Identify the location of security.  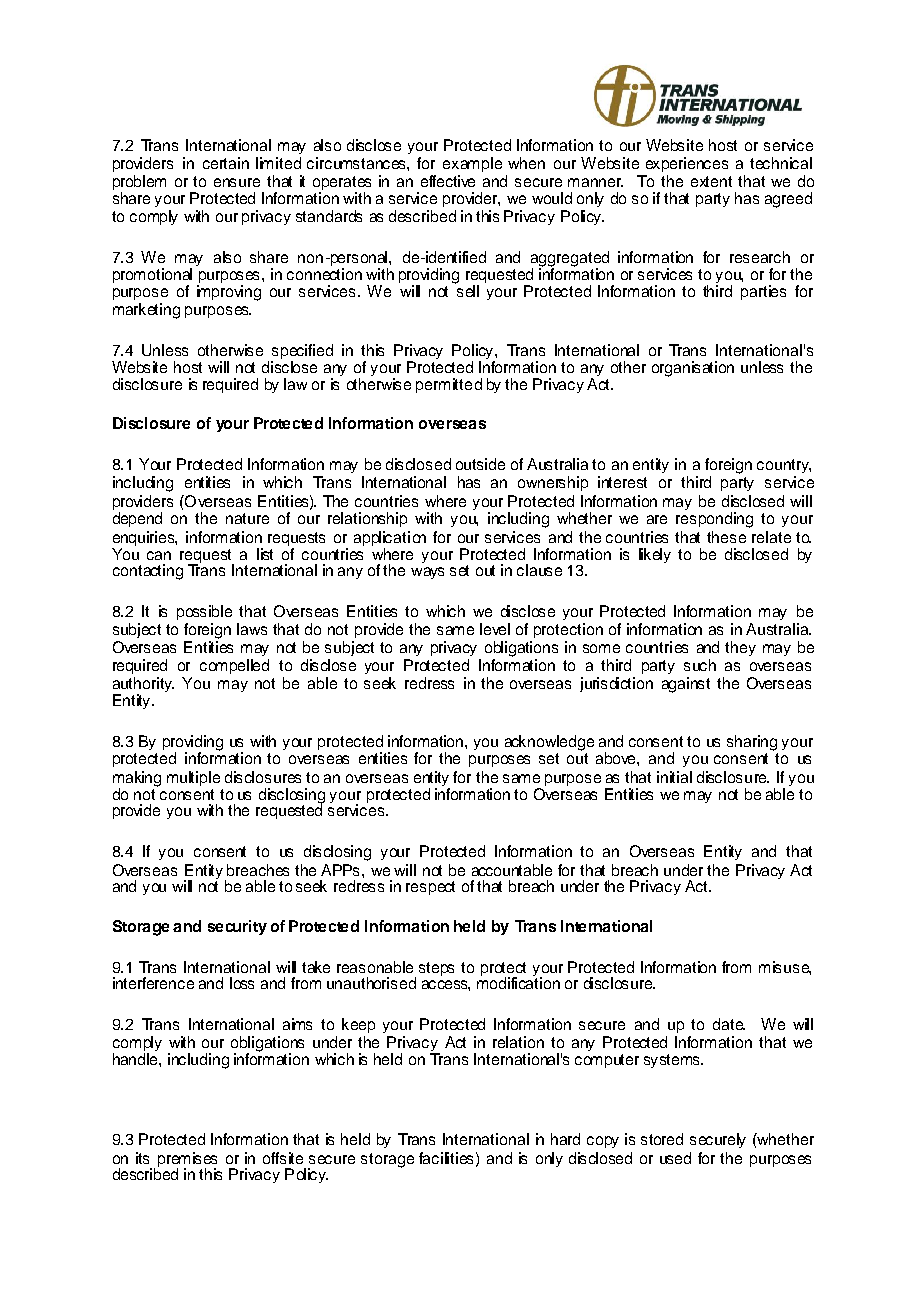
(237, 927).
